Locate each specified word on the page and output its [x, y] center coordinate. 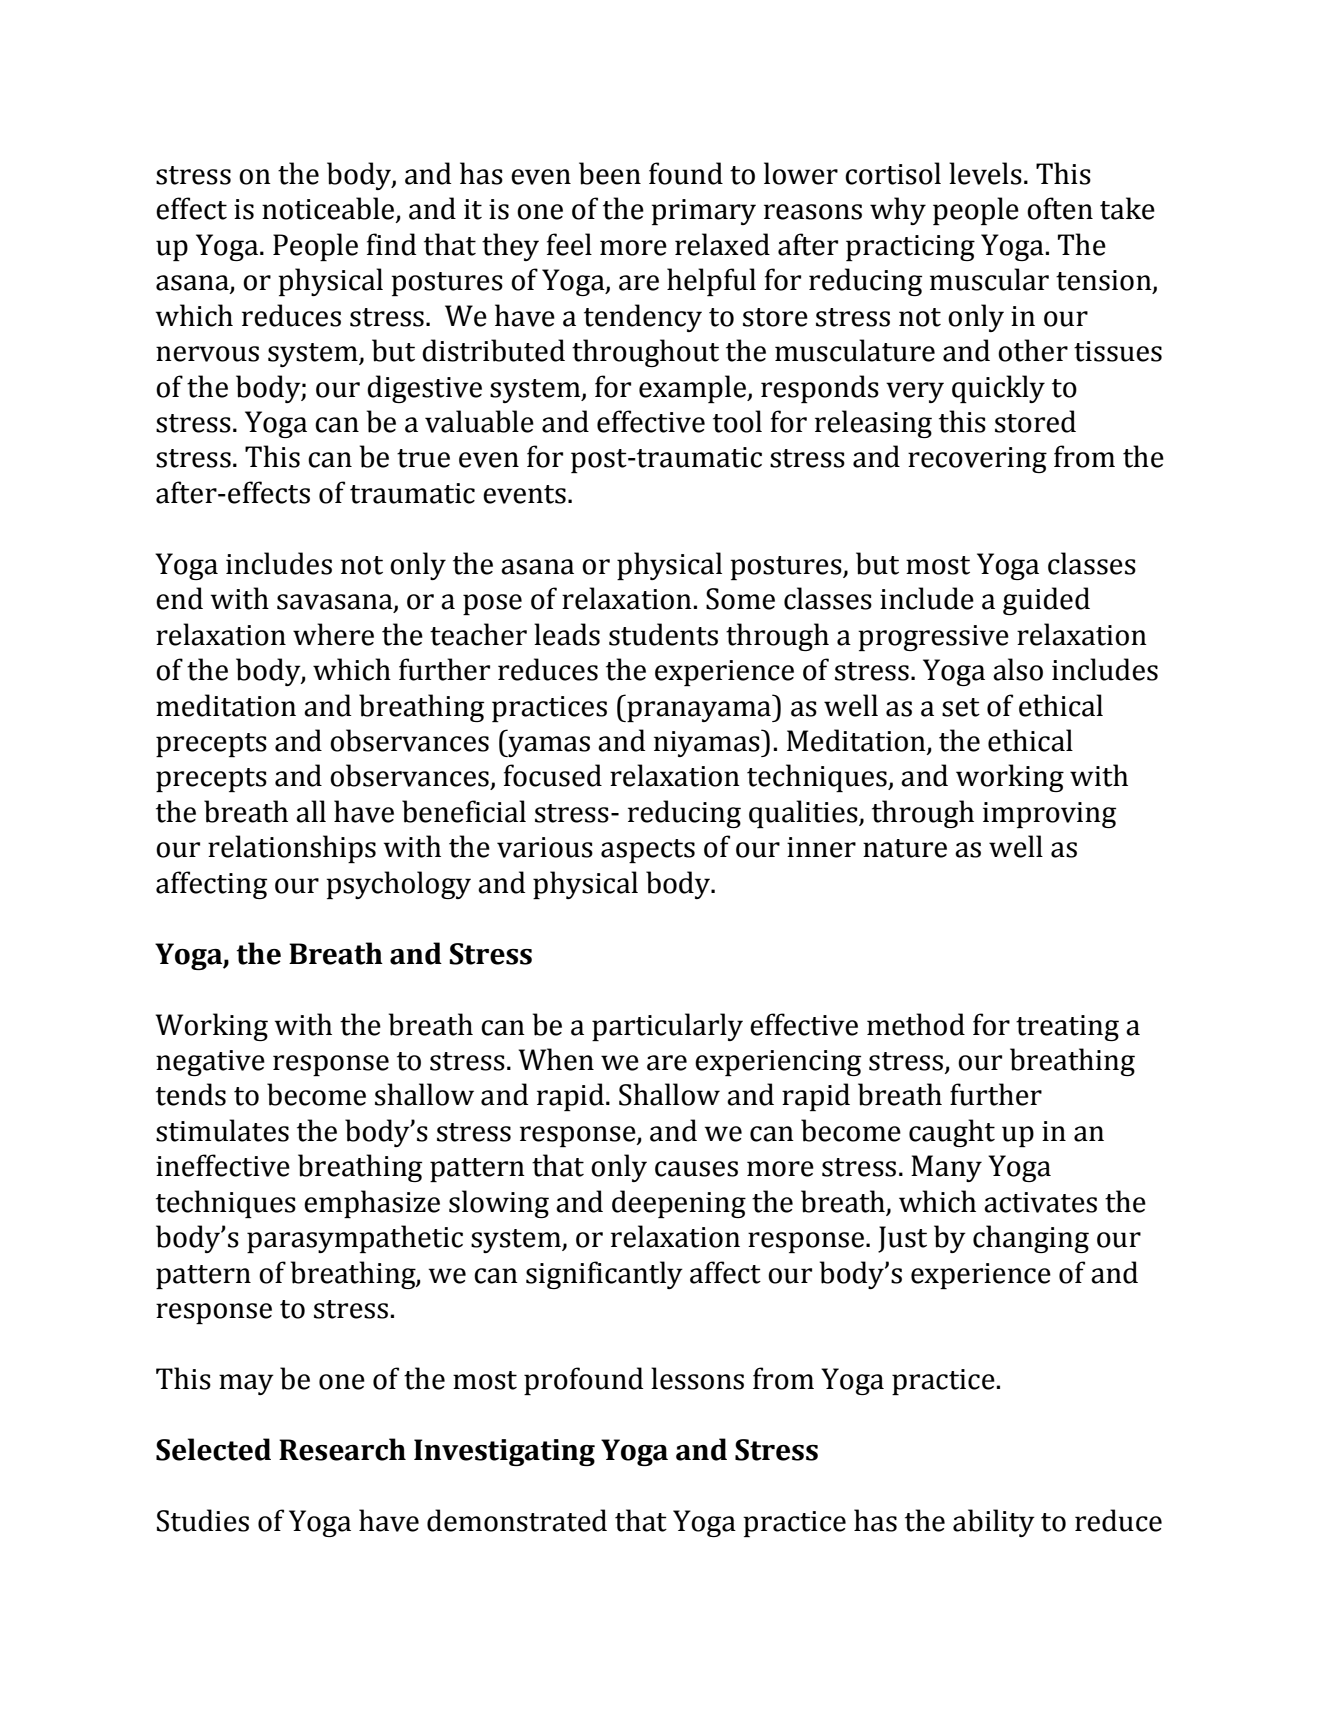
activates [1040, 1202]
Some [740, 599]
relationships [292, 849]
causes [696, 1169]
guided [1046, 601]
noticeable [329, 209]
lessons [697, 1378]
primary [703, 212]
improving [1049, 815]
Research [342, 1449]
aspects [648, 851]
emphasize [372, 1204]
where [333, 634]
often [1060, 208]
